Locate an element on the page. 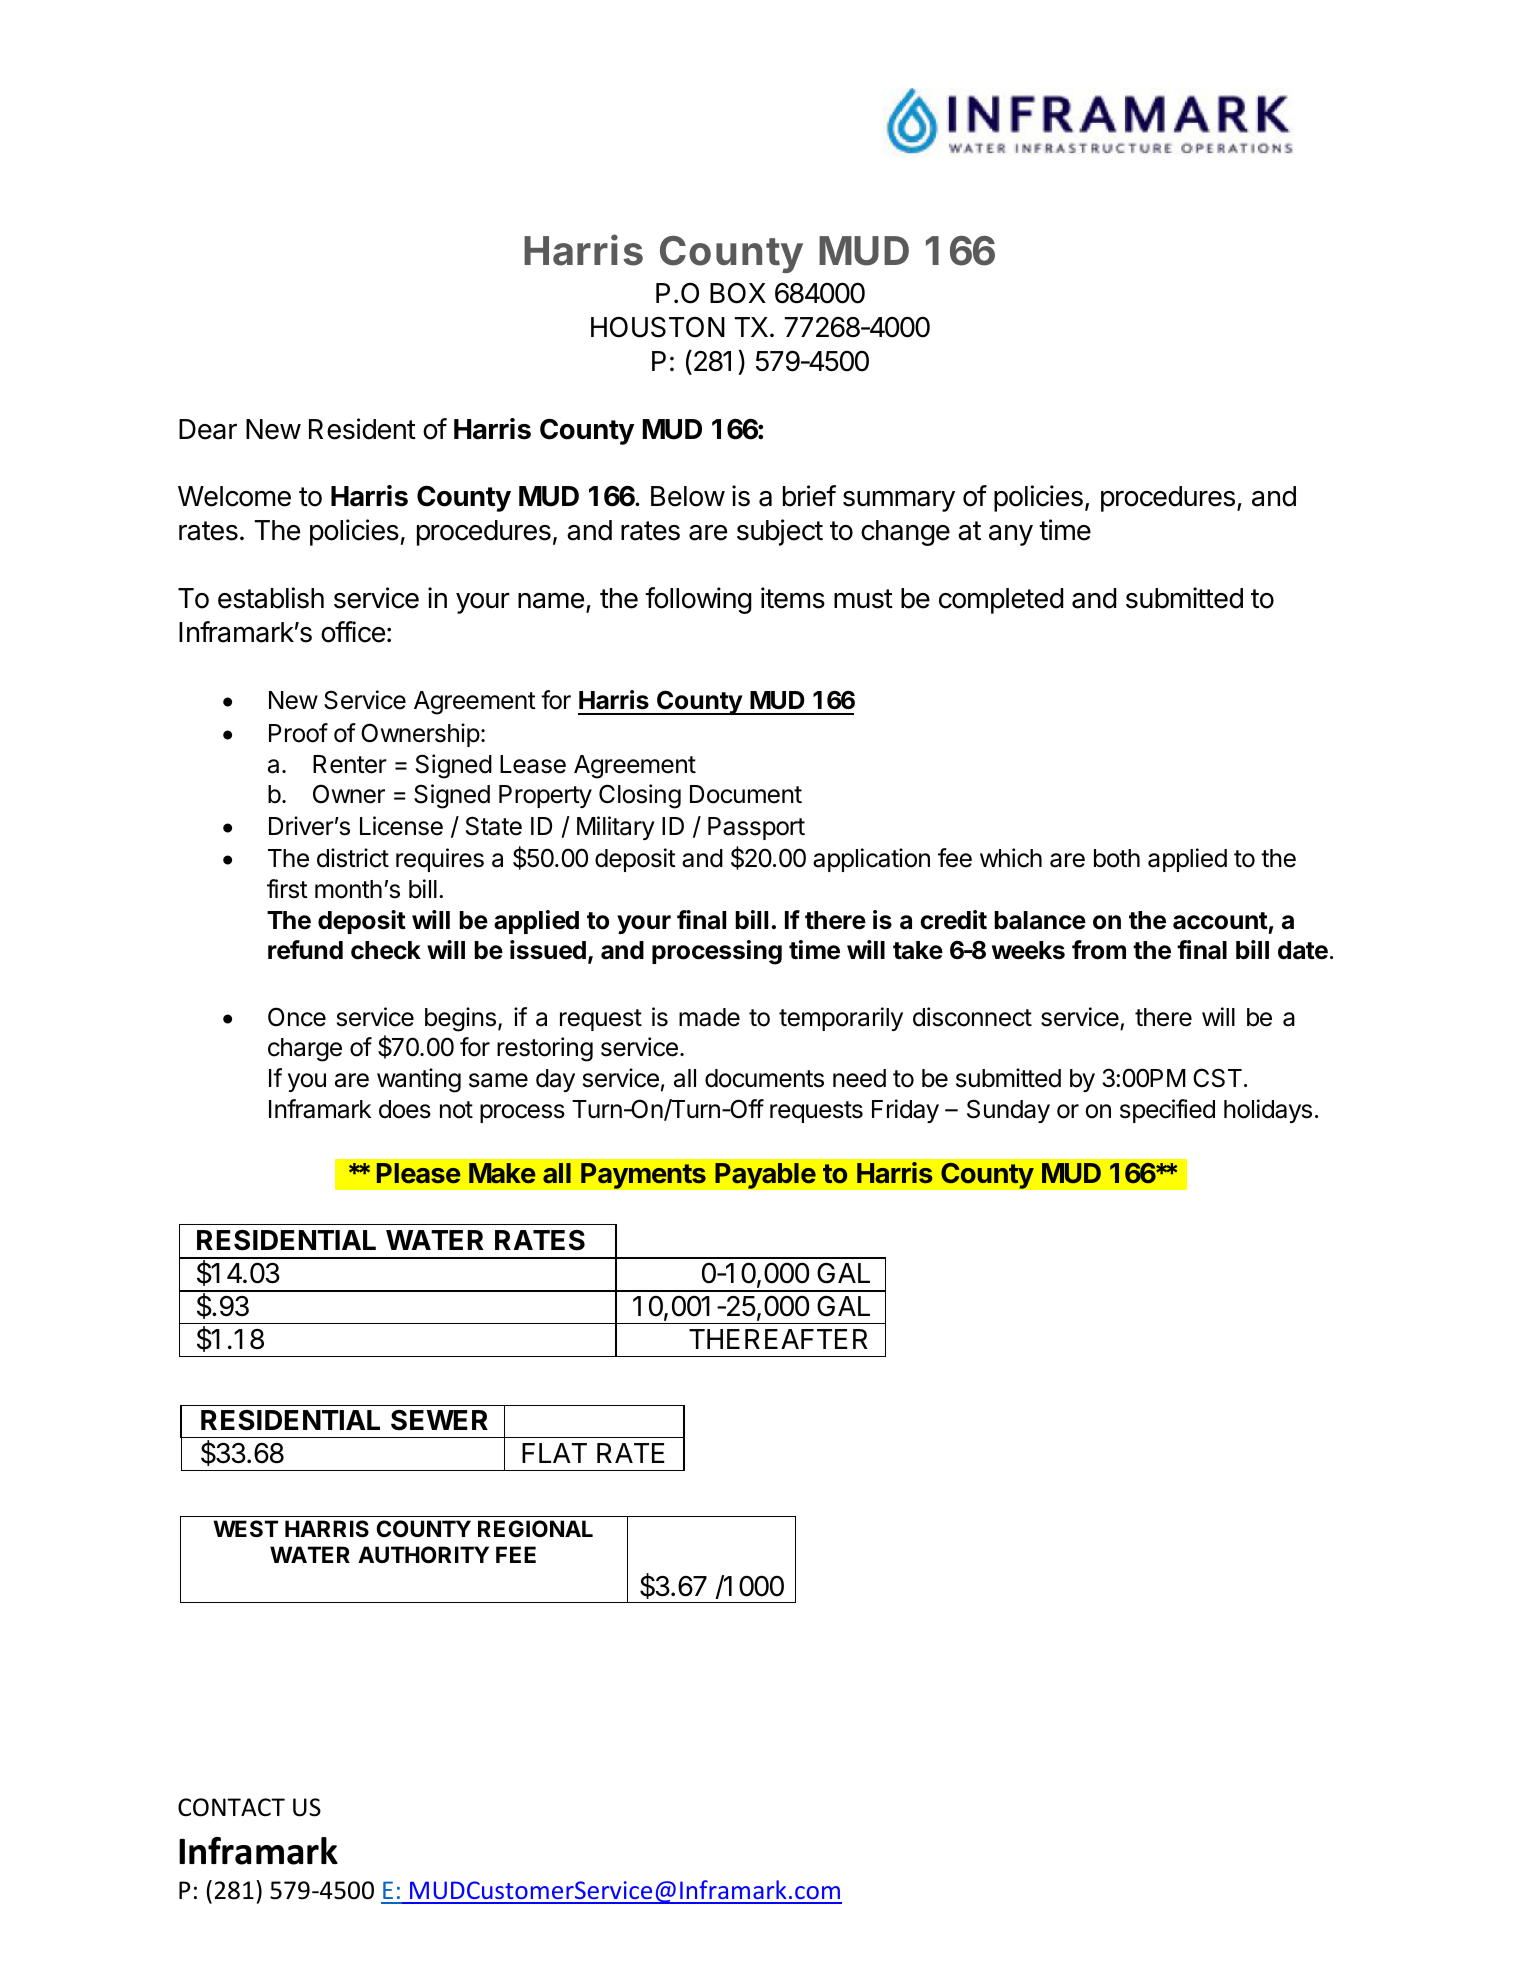 This document has height=1970, width=1522. CONTACT is located at coordinates (231, 1807).
